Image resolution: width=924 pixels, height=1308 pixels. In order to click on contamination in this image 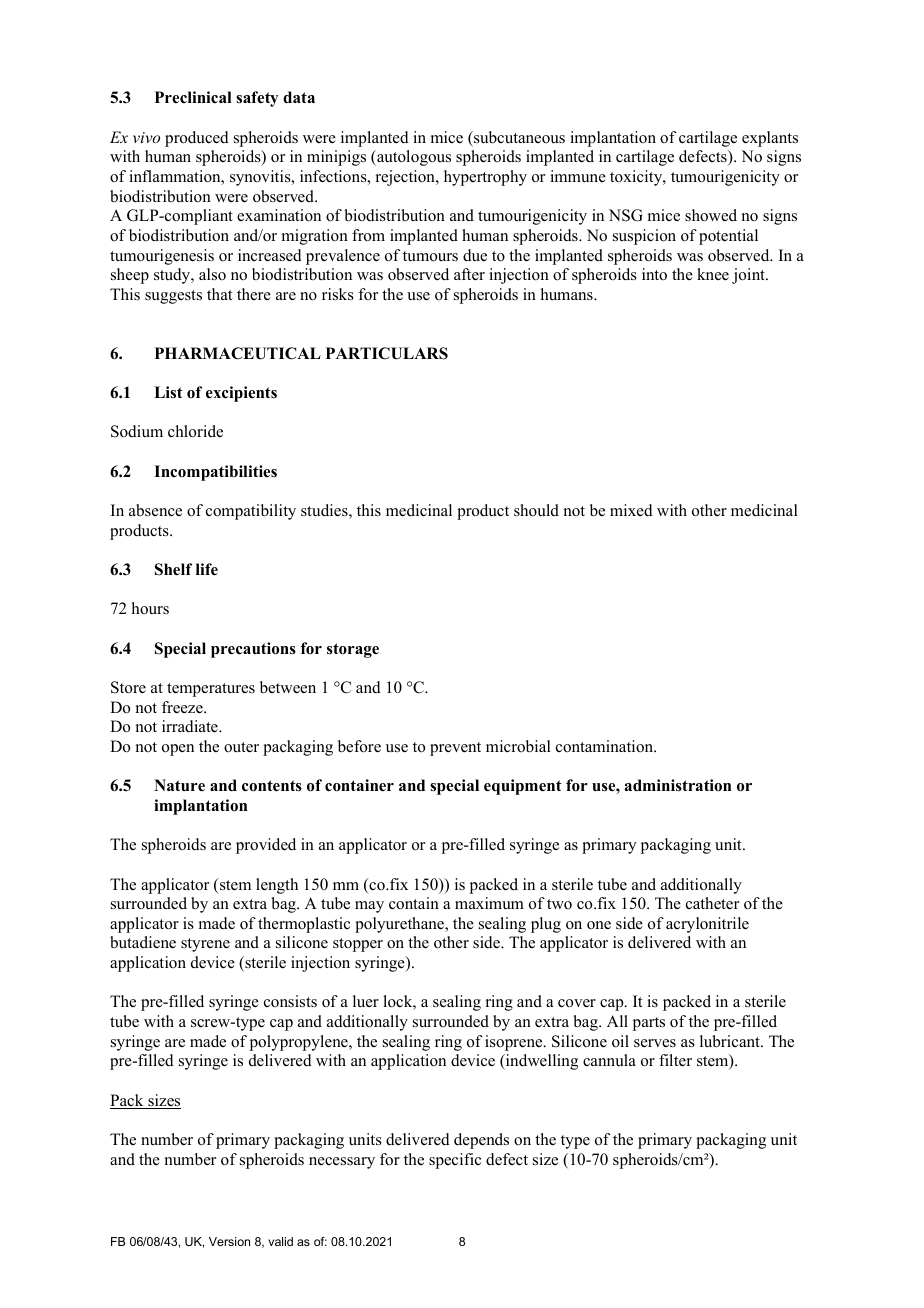, I will do `click(606, 746)`.
